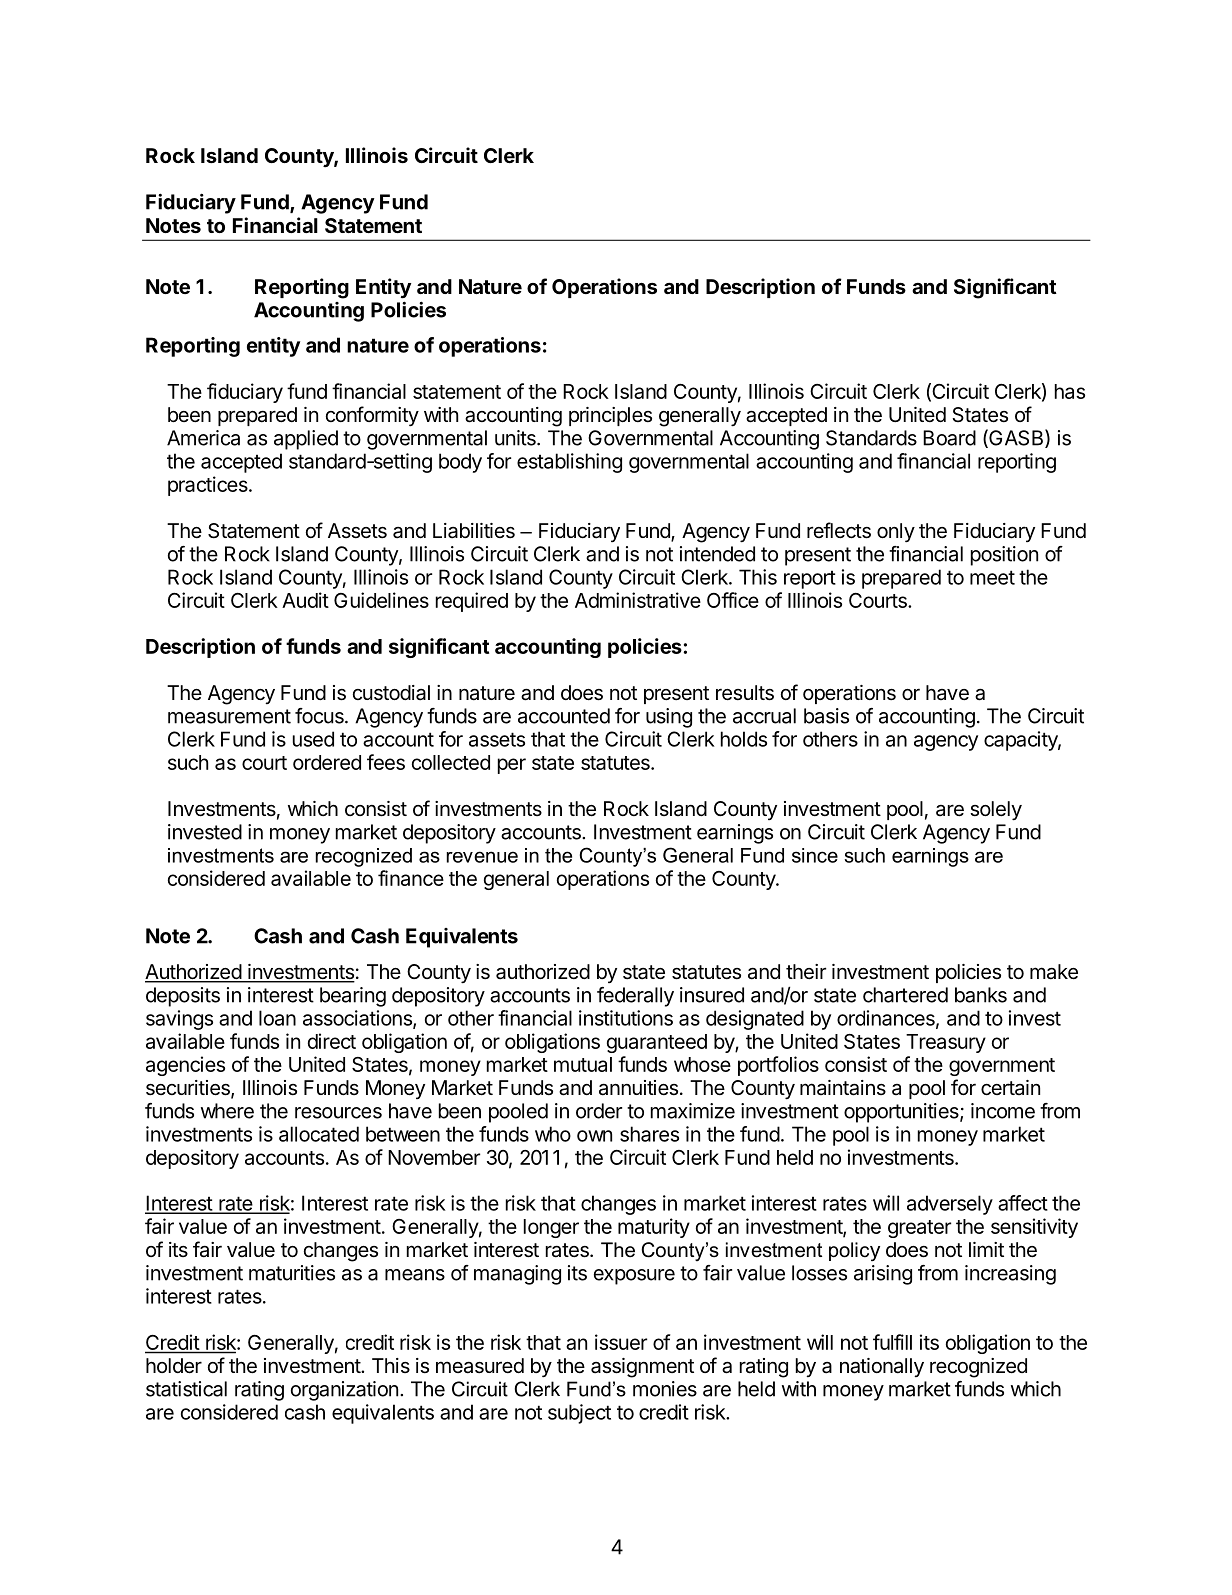  What do you see at coordinates (482, 857) in the page?
I see `revenue` at bounding box center [482, 857].
